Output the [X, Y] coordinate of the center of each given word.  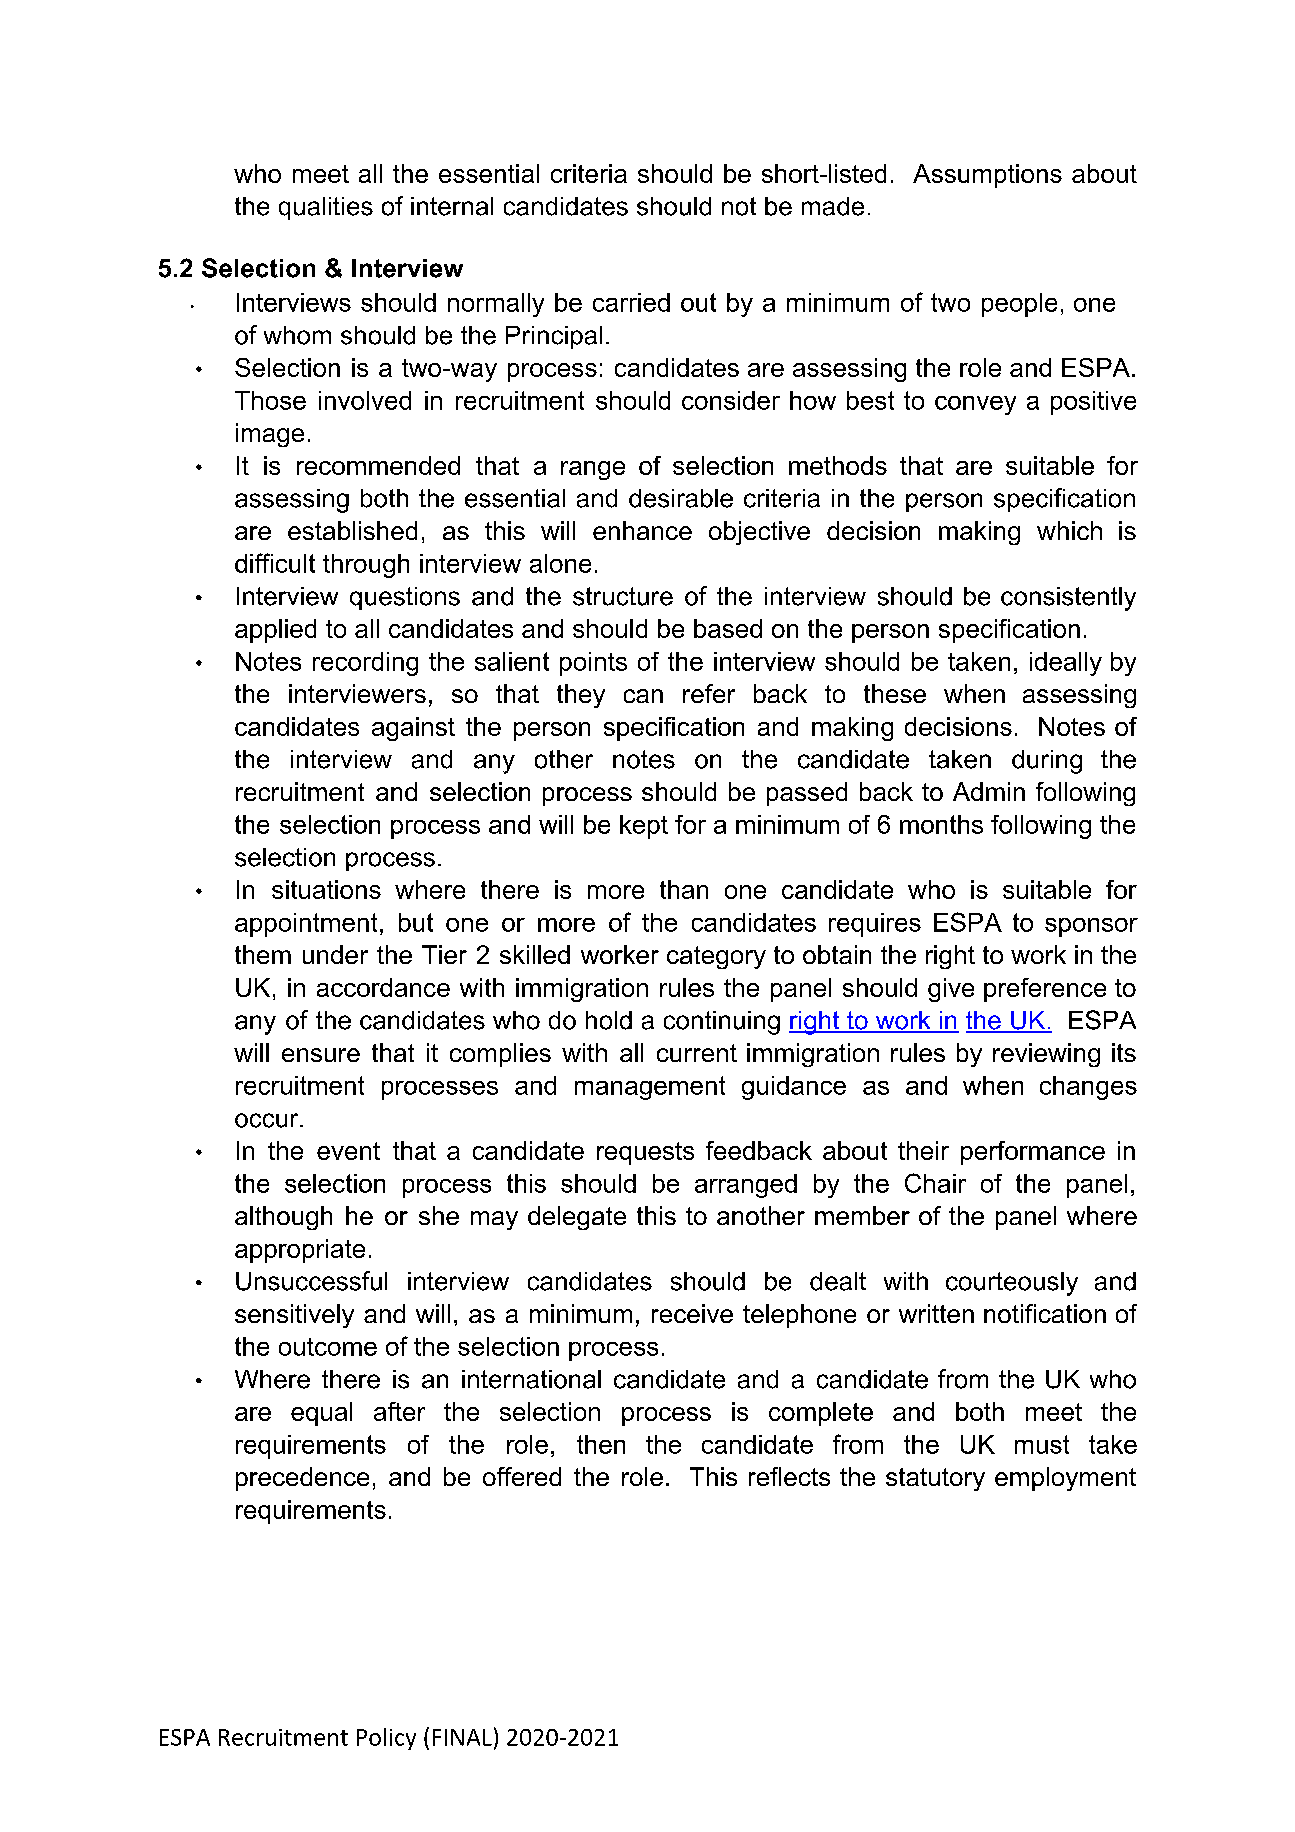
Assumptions [987, 176]
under [335, 954]
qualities [326, 208]
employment [1065, 1479]
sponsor [1091, 927]
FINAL [462, 1737]
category [716, 957]
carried [631, 302]
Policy [386, 1739]
